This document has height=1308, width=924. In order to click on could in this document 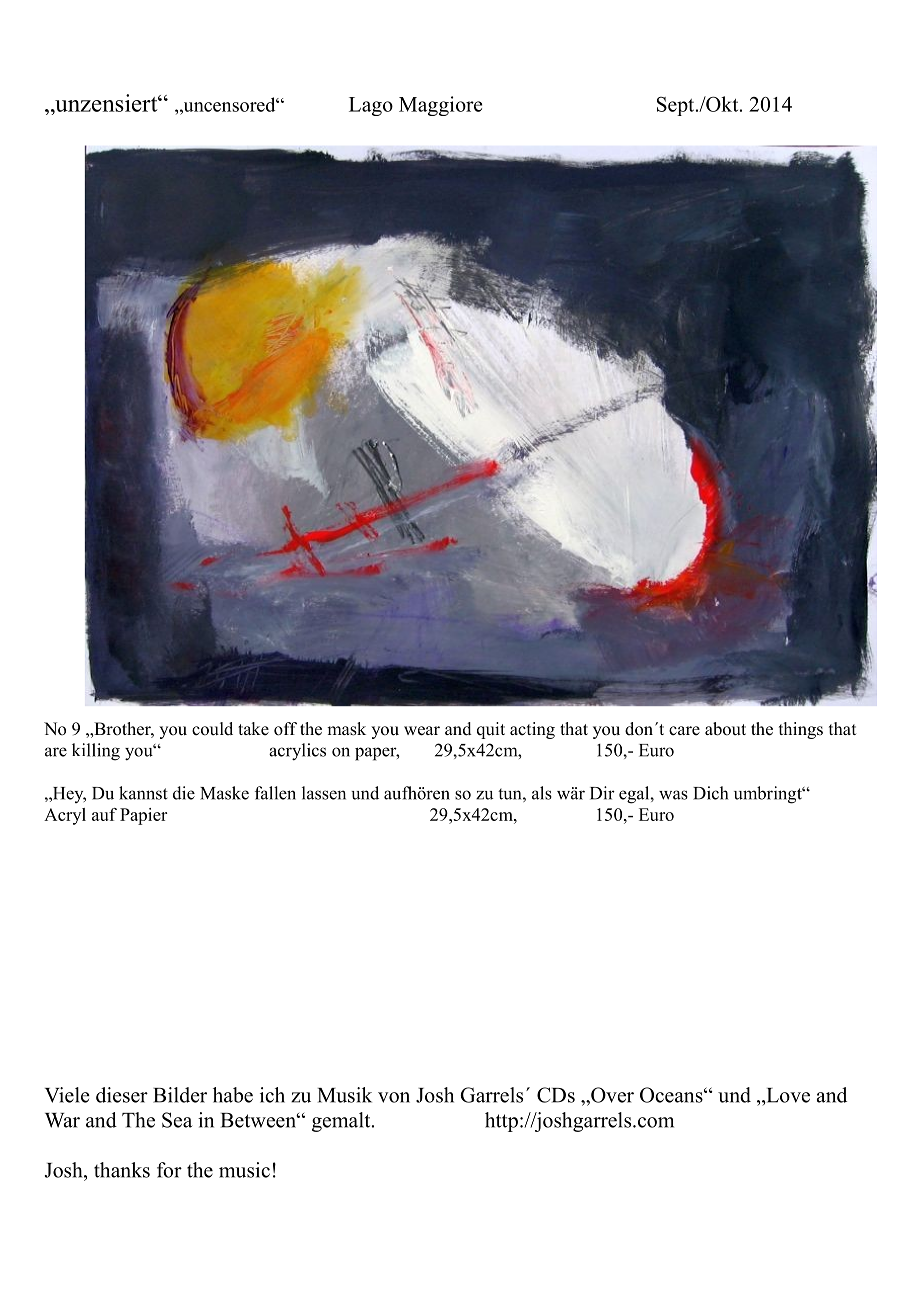, I will do `click(212, 729)`.
